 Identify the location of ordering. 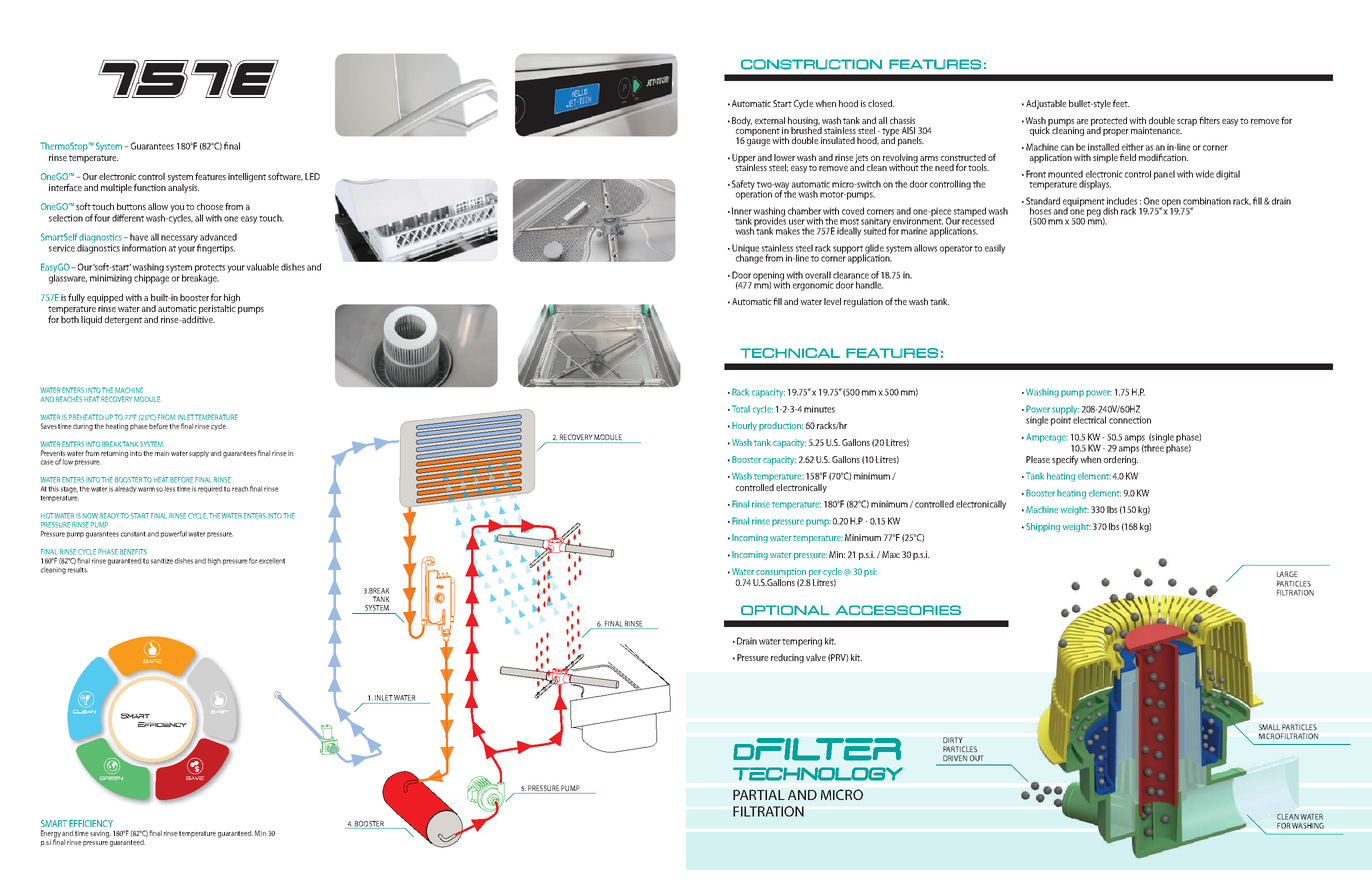
(1121, 459).
